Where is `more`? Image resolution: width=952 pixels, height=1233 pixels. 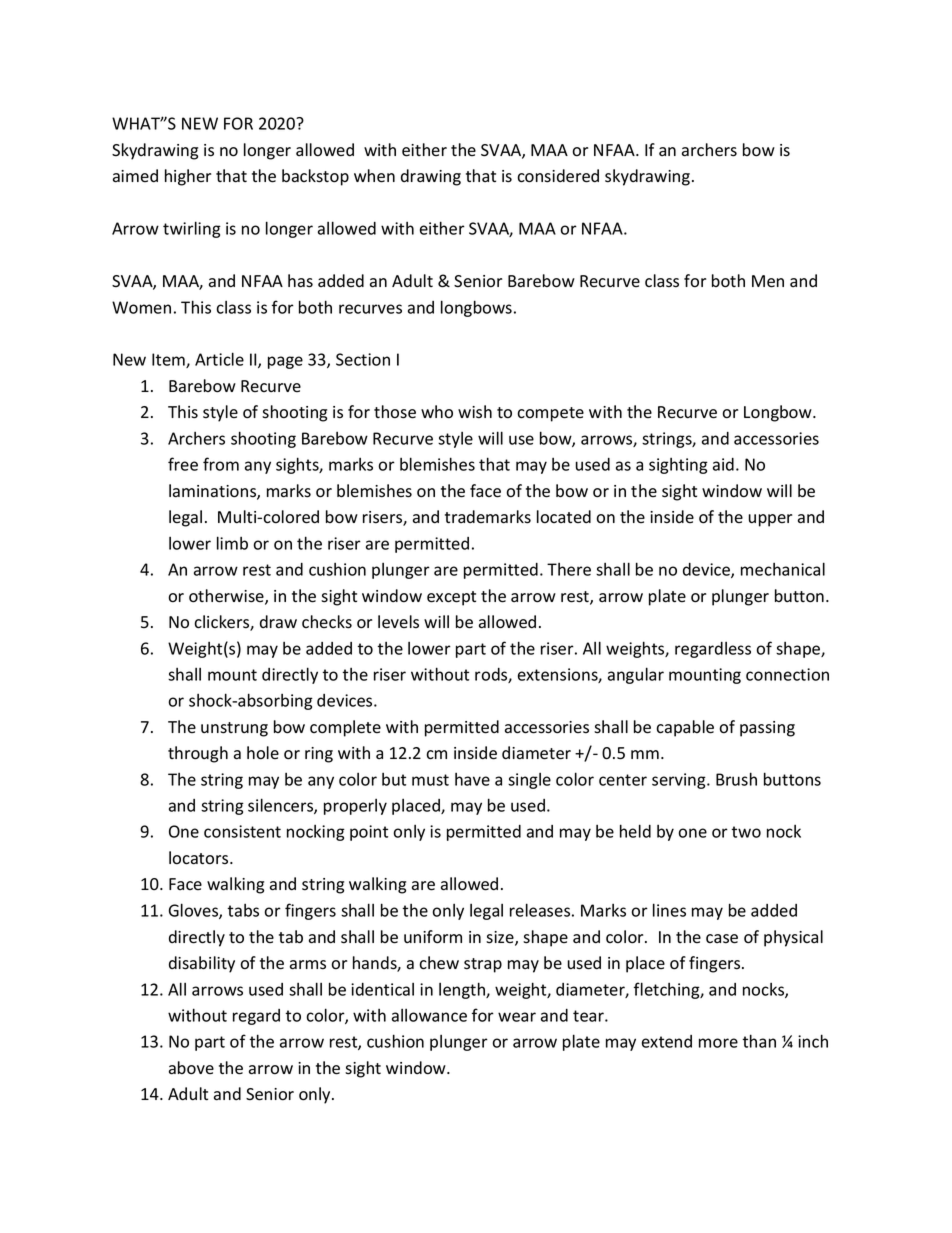
more is located at coordinates (718, 1043).
